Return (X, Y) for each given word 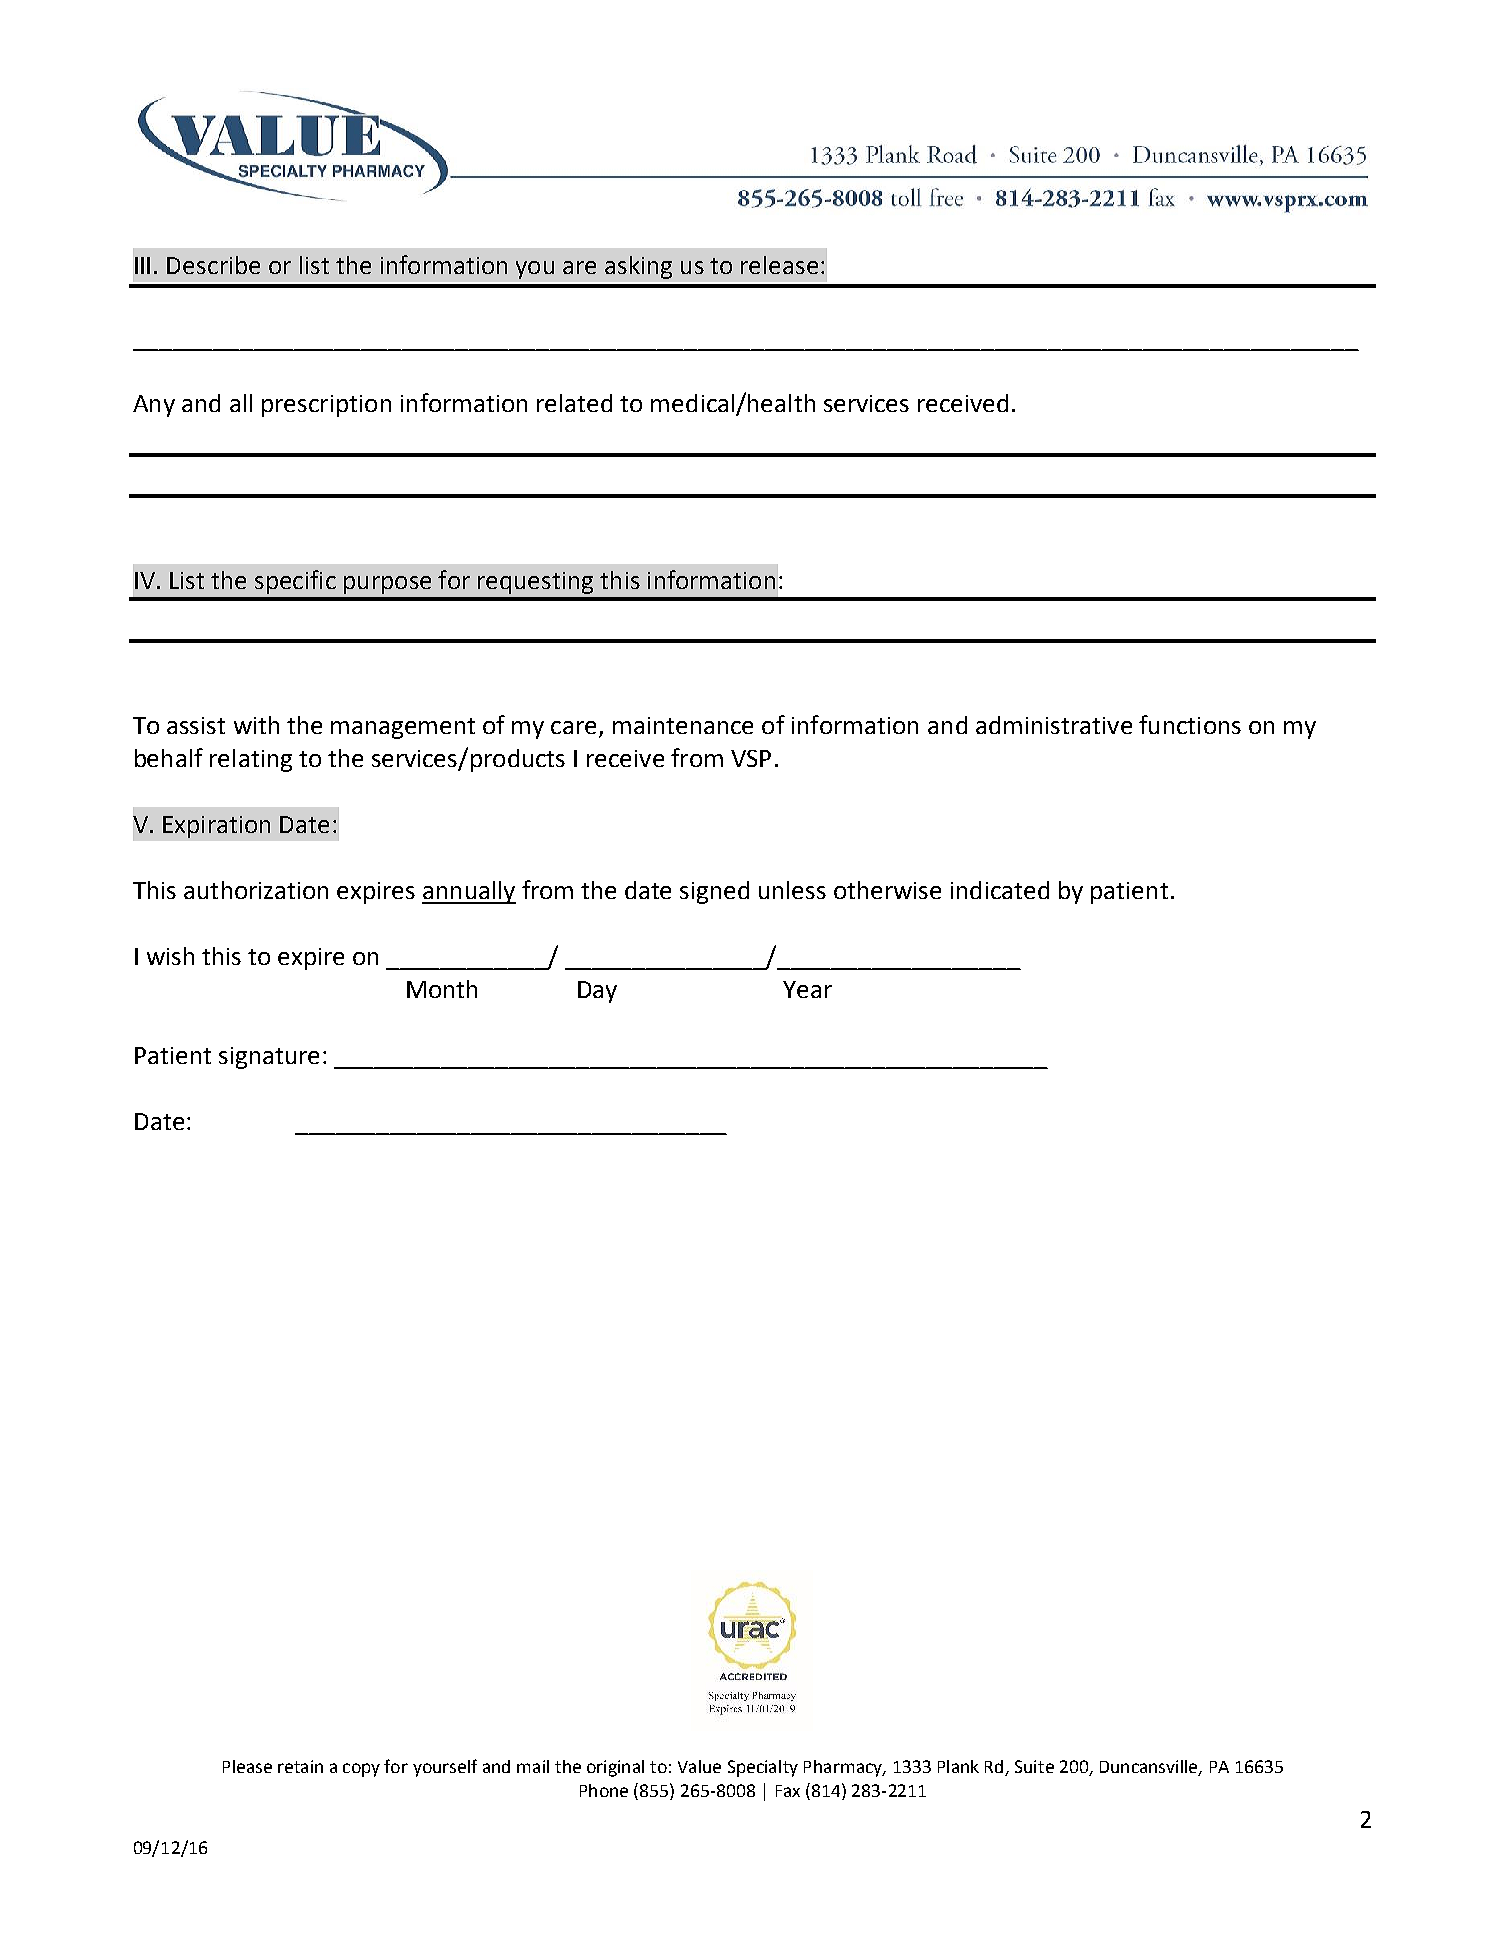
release (779, 265)
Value (699, 1766)
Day (597, 992)
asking (638, 267)
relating (251, 760)
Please (247, 1766)
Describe (213, 265)
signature (269, 1058)
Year (807, 989)
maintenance (683, 725)
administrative (1054, 725)
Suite (1034, 1766)
